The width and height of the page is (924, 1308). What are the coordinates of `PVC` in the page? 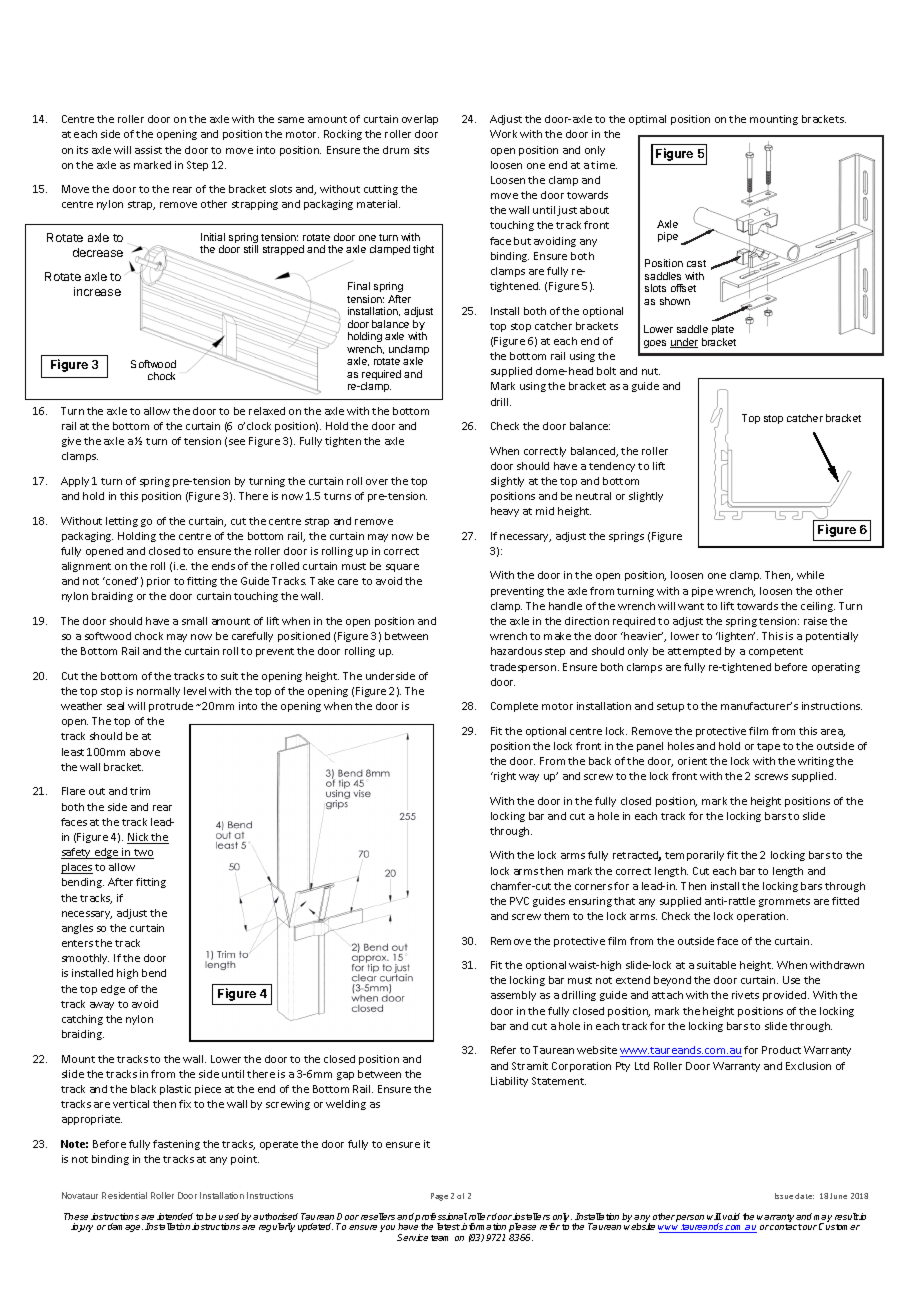 It's located at (519, 901).
